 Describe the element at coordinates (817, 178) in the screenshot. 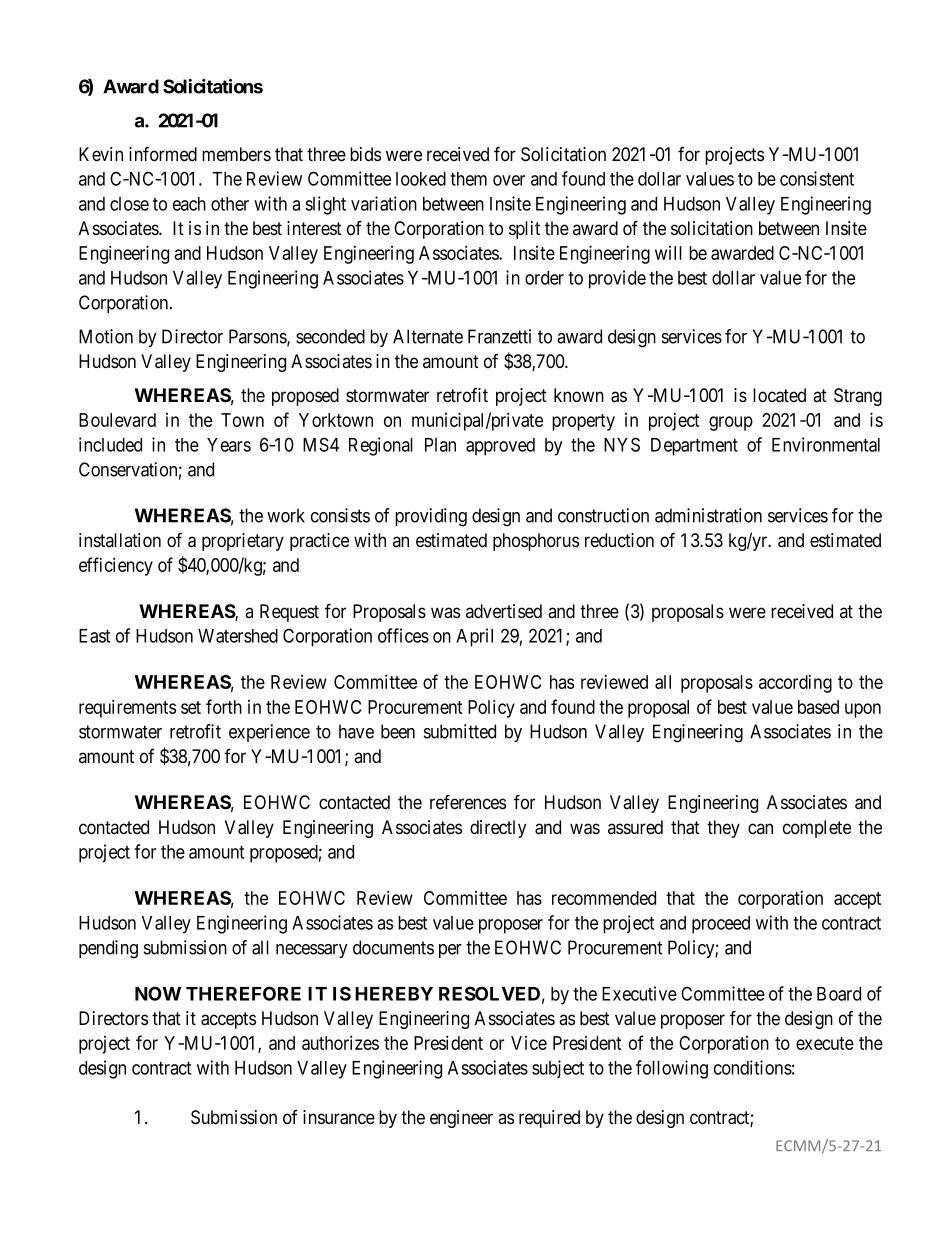

I see `consistent` at that location.
